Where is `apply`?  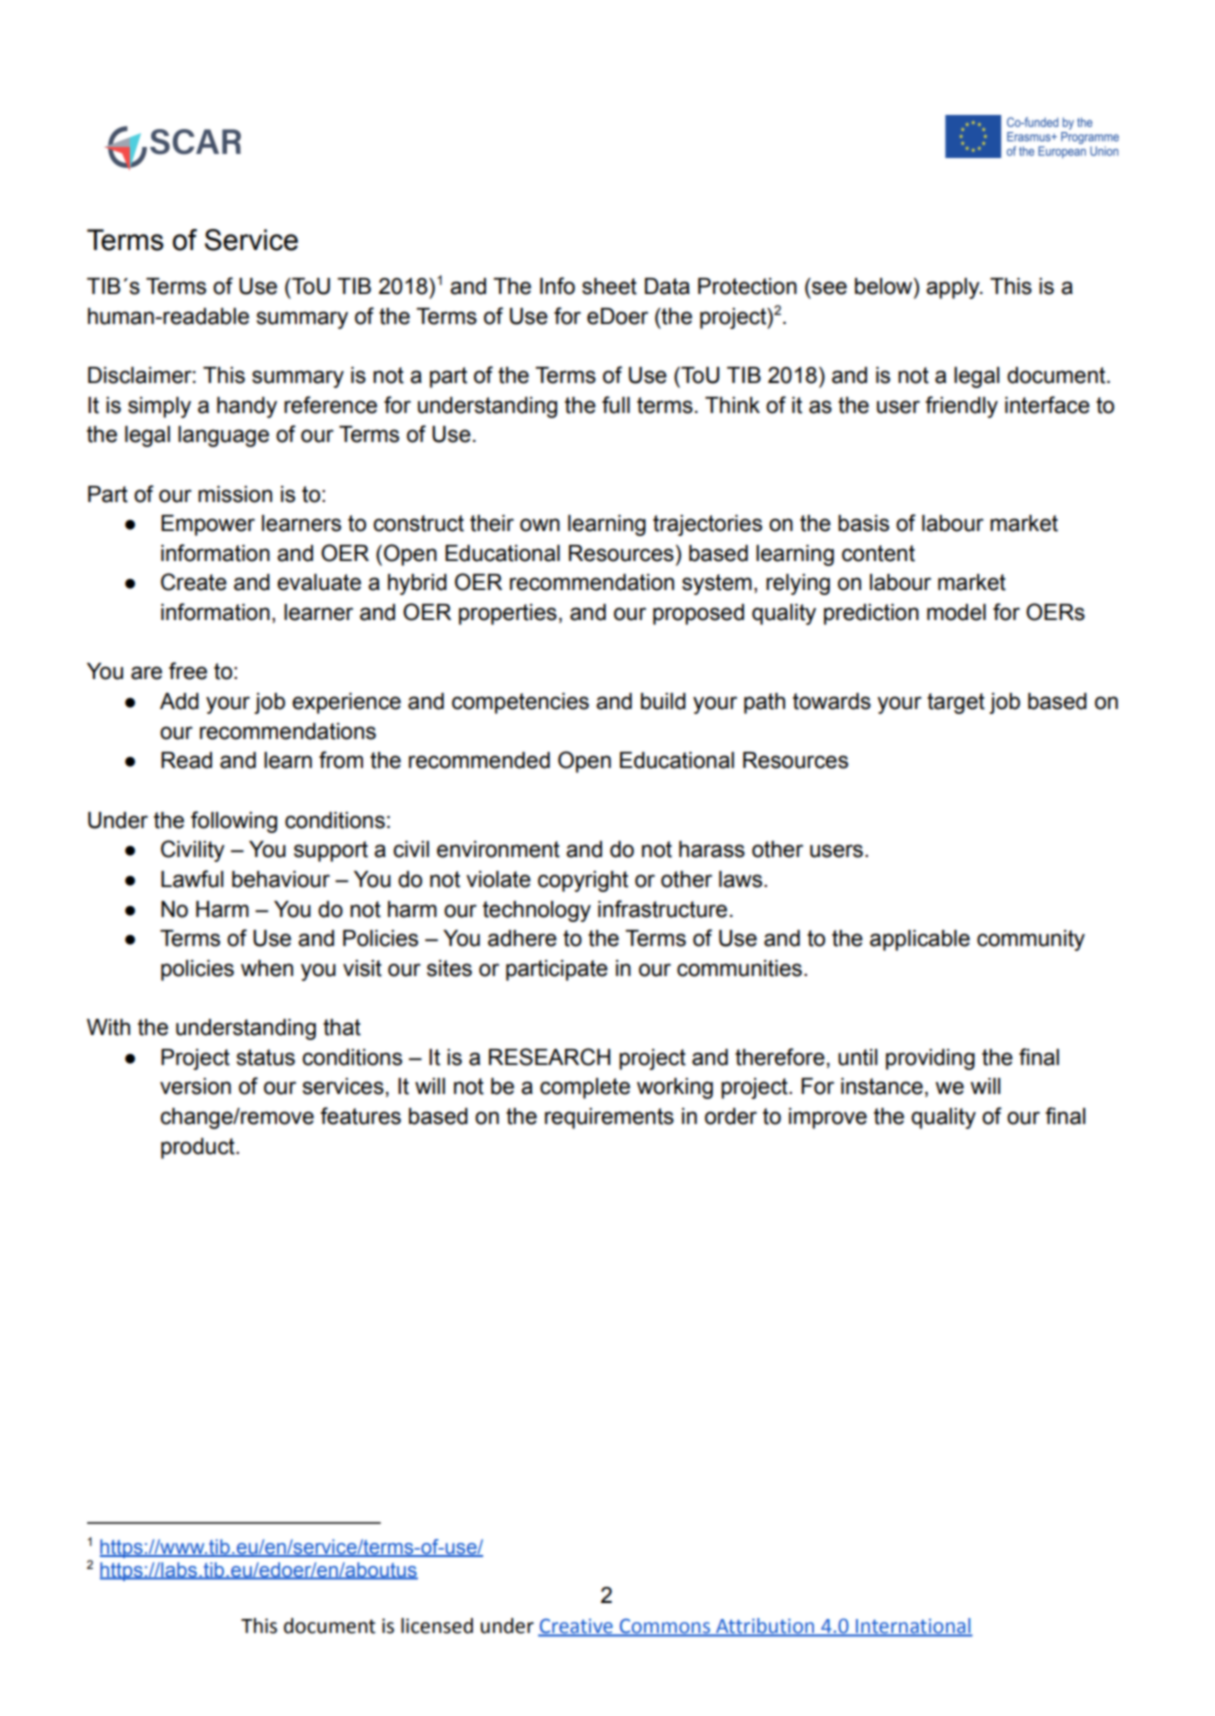
apply is located at coordinates (954, 288).
